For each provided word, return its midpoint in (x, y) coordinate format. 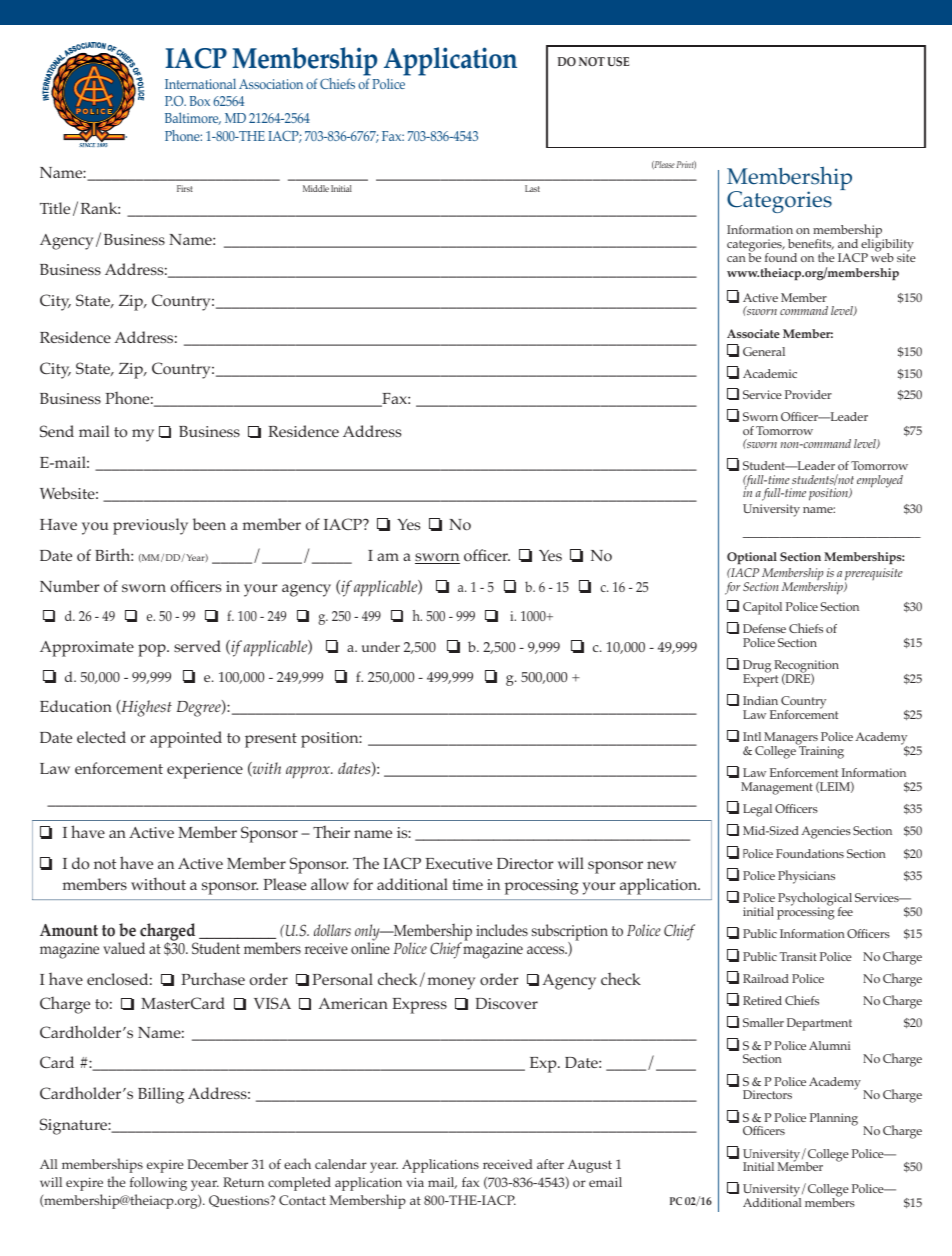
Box (200, 101)
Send (57, 431)
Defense (764, 628)
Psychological (815, 900)
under (381, 646)
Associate (753, 333)
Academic (770, 373)
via (415, 1182)
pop (153, 650)
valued (124, 948)
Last (532, 188)
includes (502, 930)
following (158, 1184)
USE (618, 61)
